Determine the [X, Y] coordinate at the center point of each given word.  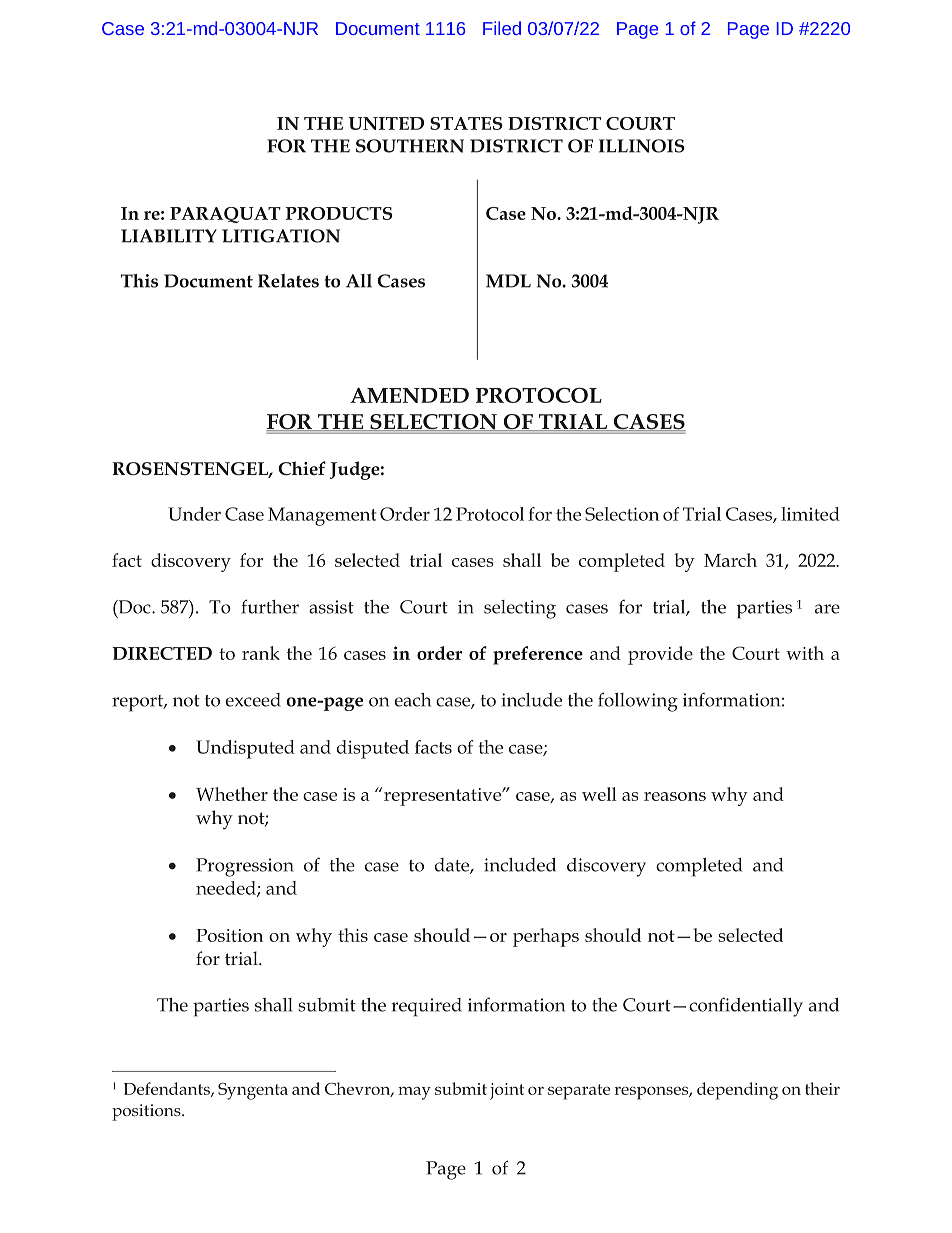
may [414, 1093]
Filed [502, 28]
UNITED [386, 123]
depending [737, 1091]
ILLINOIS [641, 146]
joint [507, 1091]
